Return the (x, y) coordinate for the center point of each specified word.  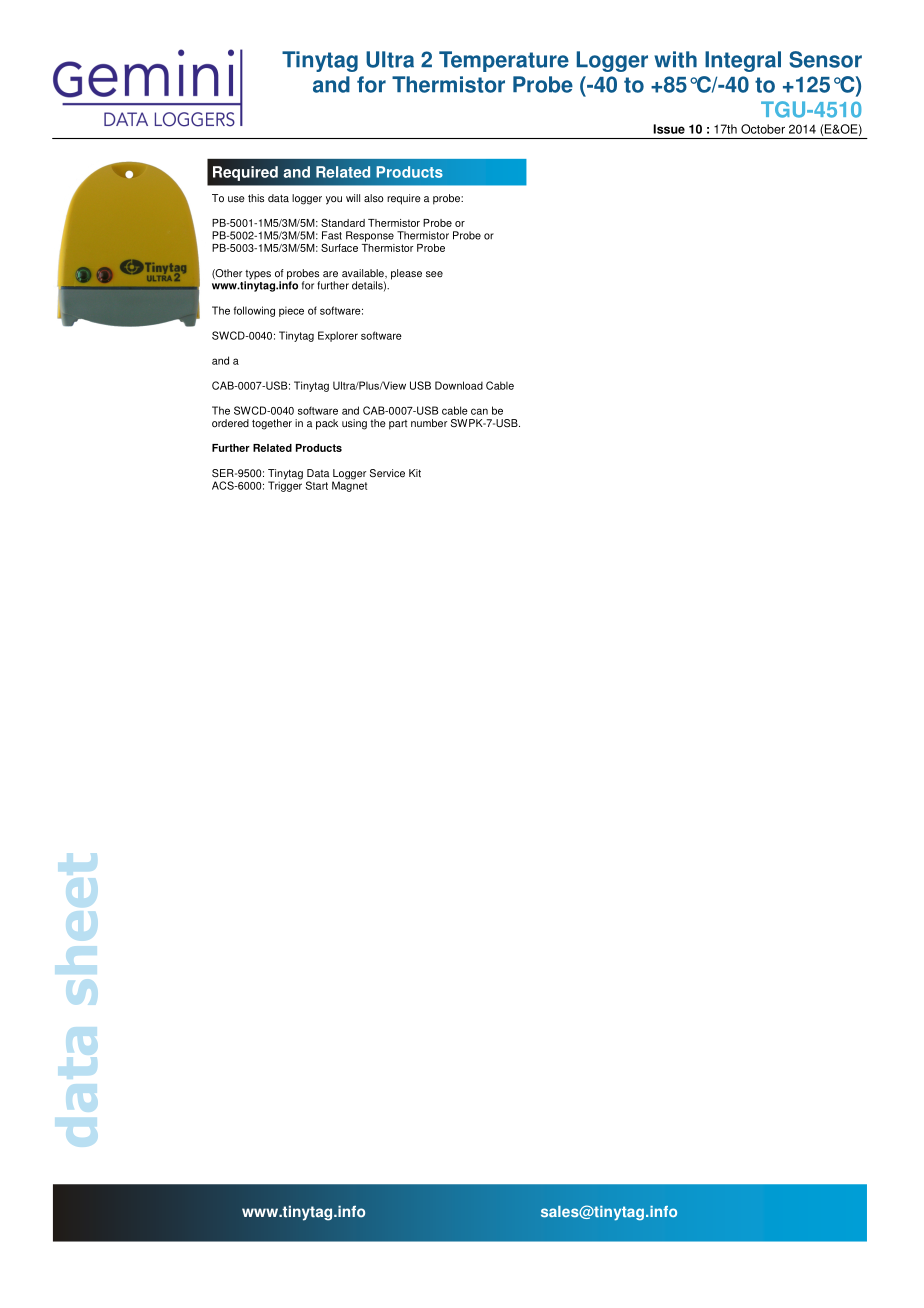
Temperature (504, 61)
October (763, 129)
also (374, 198)
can (479, 411)
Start (317, 485)
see (434, 274)
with (675, 59)
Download (459, 385)
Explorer (338, 336)
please (406, 274)
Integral (743, 61)
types (257, 276)
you (334, 200)
